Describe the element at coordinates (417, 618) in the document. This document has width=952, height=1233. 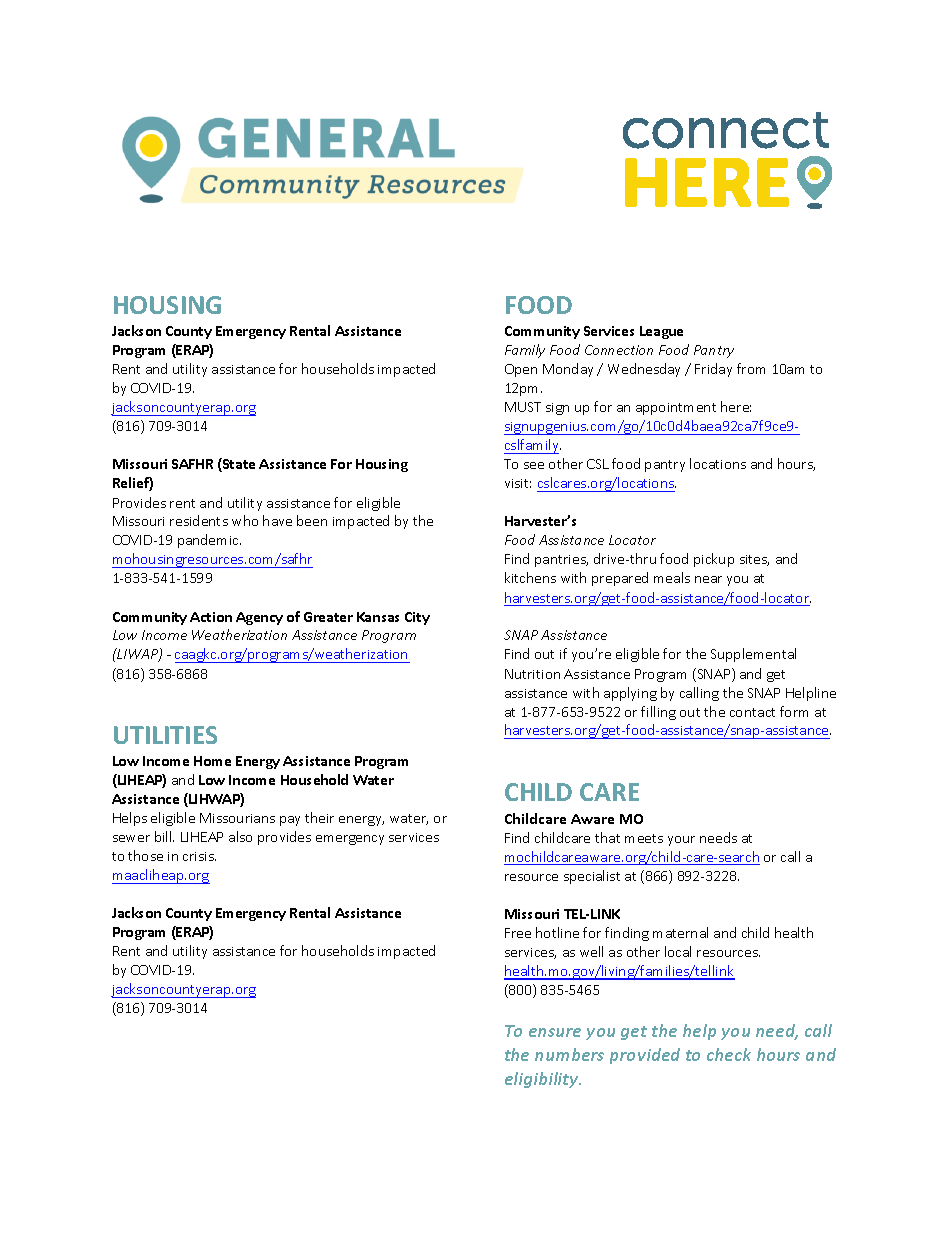
I see `City` at that location.
